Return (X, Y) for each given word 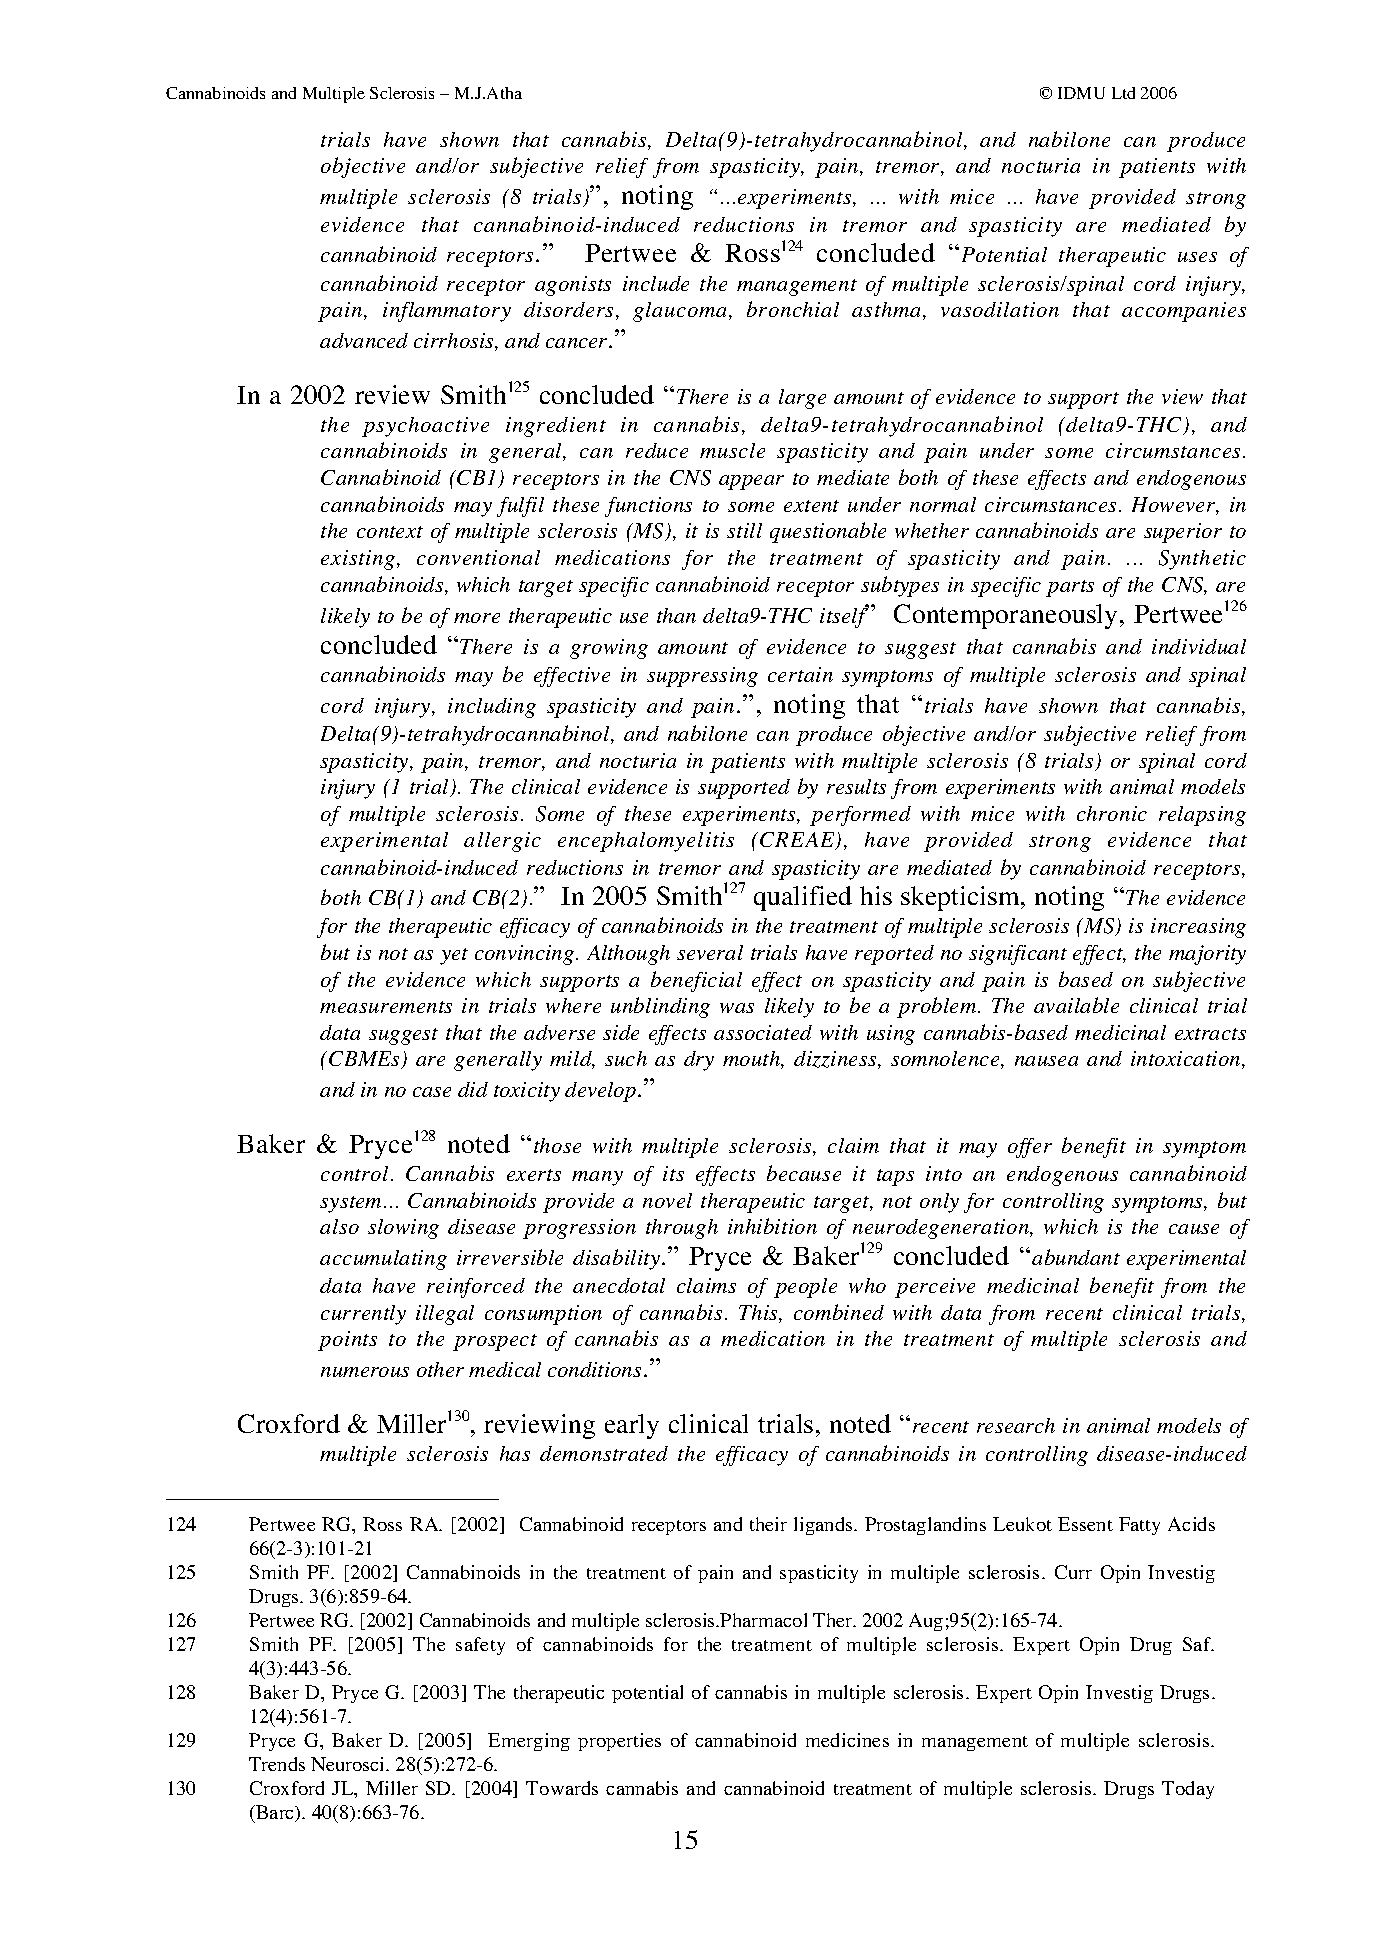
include (656, 283)
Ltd (1123, 93)
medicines (847, 1740)
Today (1188, 1790)
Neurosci (349, 1764)
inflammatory (447, 312)
